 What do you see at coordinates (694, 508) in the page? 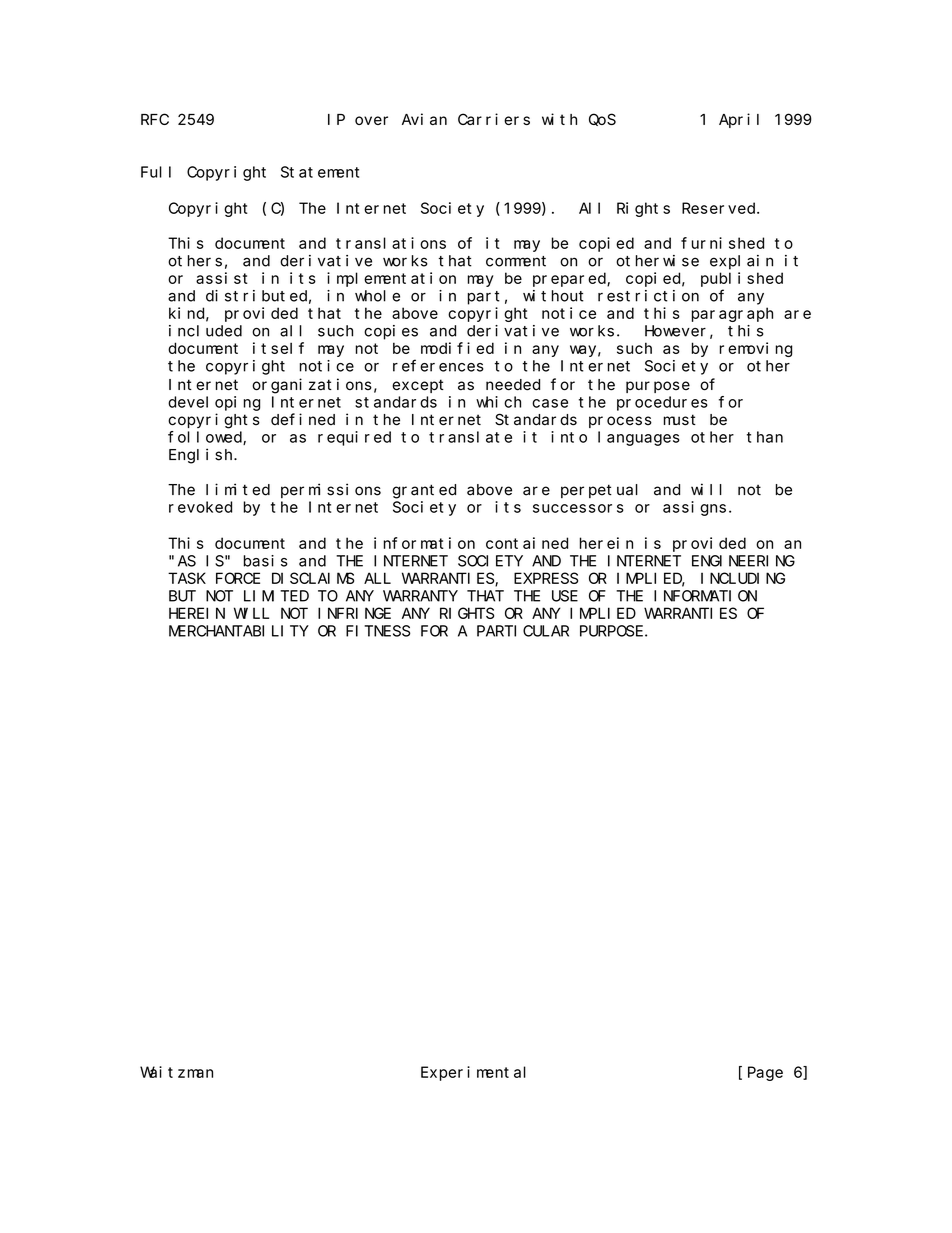
I see `assigns` at bounding box center [694, 508].
